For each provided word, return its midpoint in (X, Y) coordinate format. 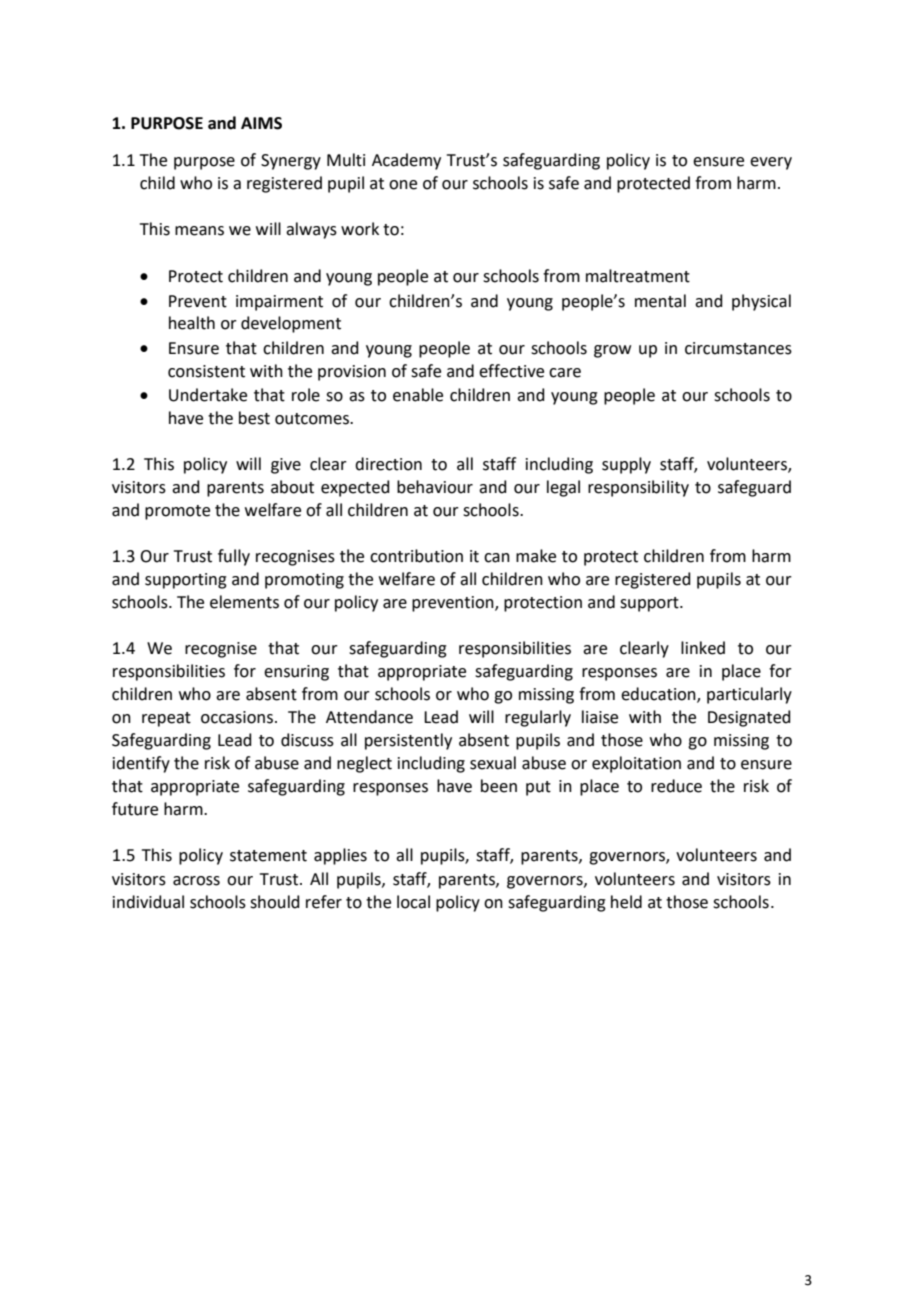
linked (703, 648)
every (771, 163)
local (413, 902)
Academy (406, 161)
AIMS (261, 123)
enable (418, 395)
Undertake (208, 395)
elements (244, 602)
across (196, 881)
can (497, 558)
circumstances (738, 348)
